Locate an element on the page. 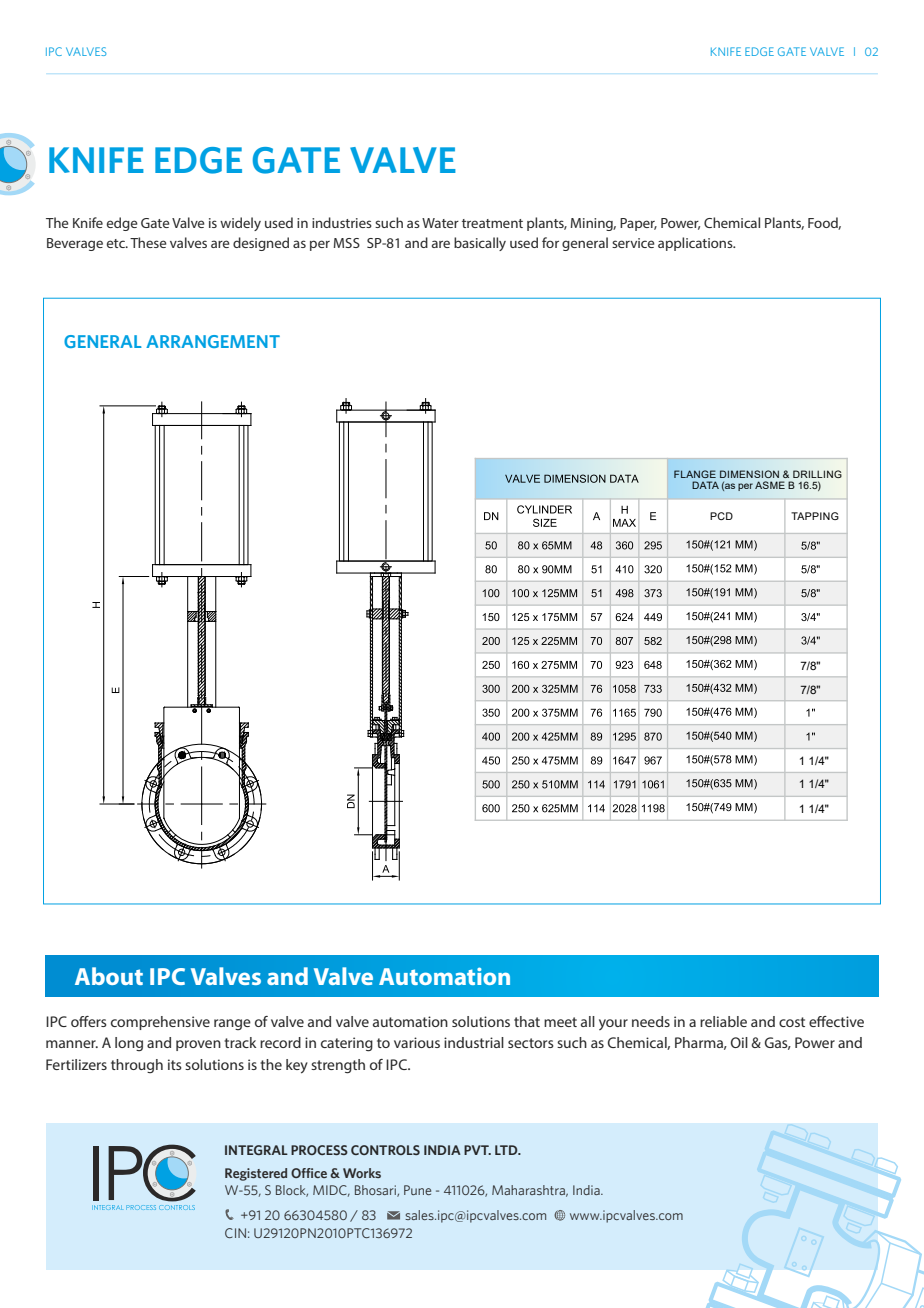 Image resolution: width=924 pixels, height=1308 pixels. that is located at coordinates (527, 1021).
